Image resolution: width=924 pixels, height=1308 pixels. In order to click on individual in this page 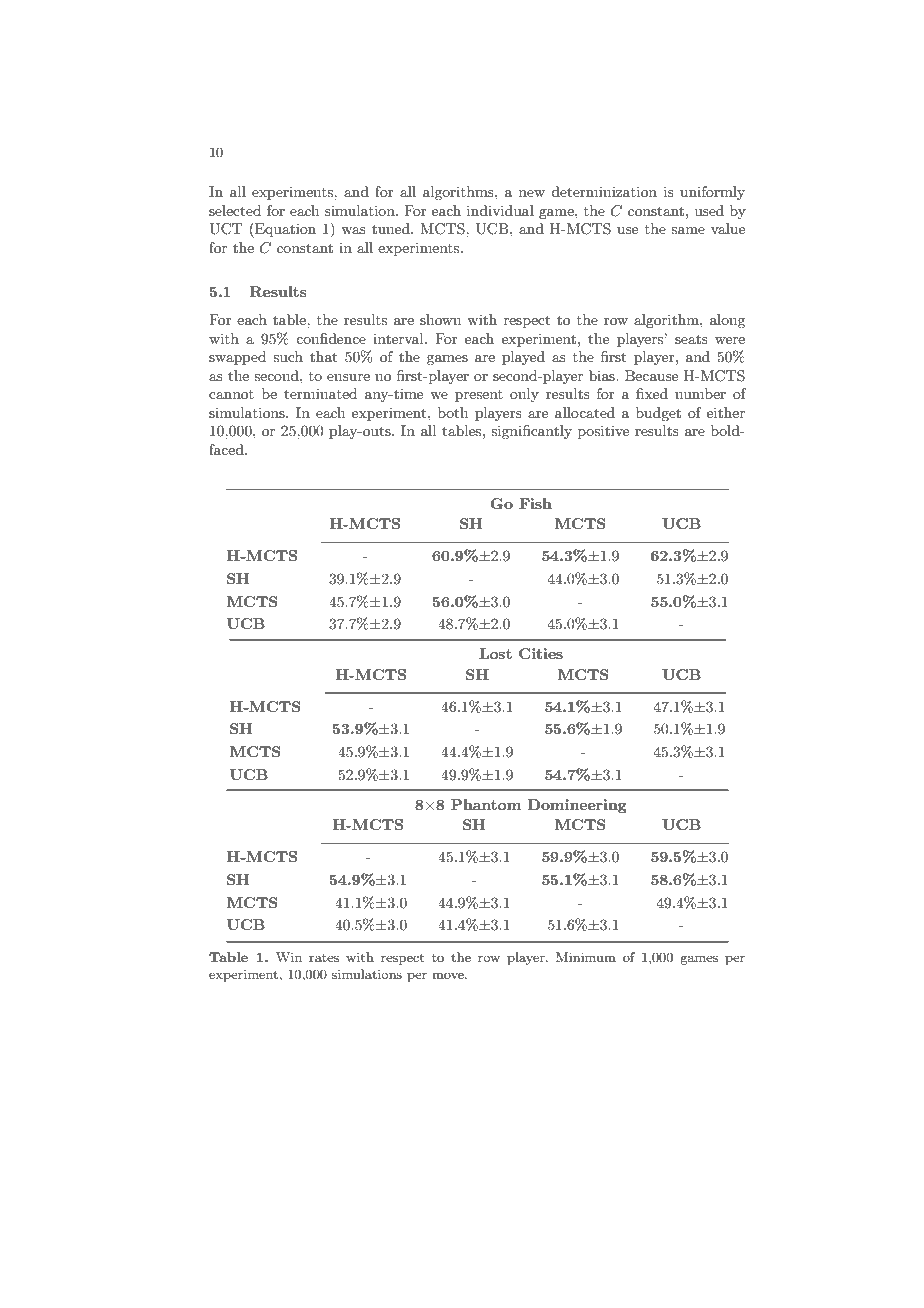, I will do `click(500, 210)`.
